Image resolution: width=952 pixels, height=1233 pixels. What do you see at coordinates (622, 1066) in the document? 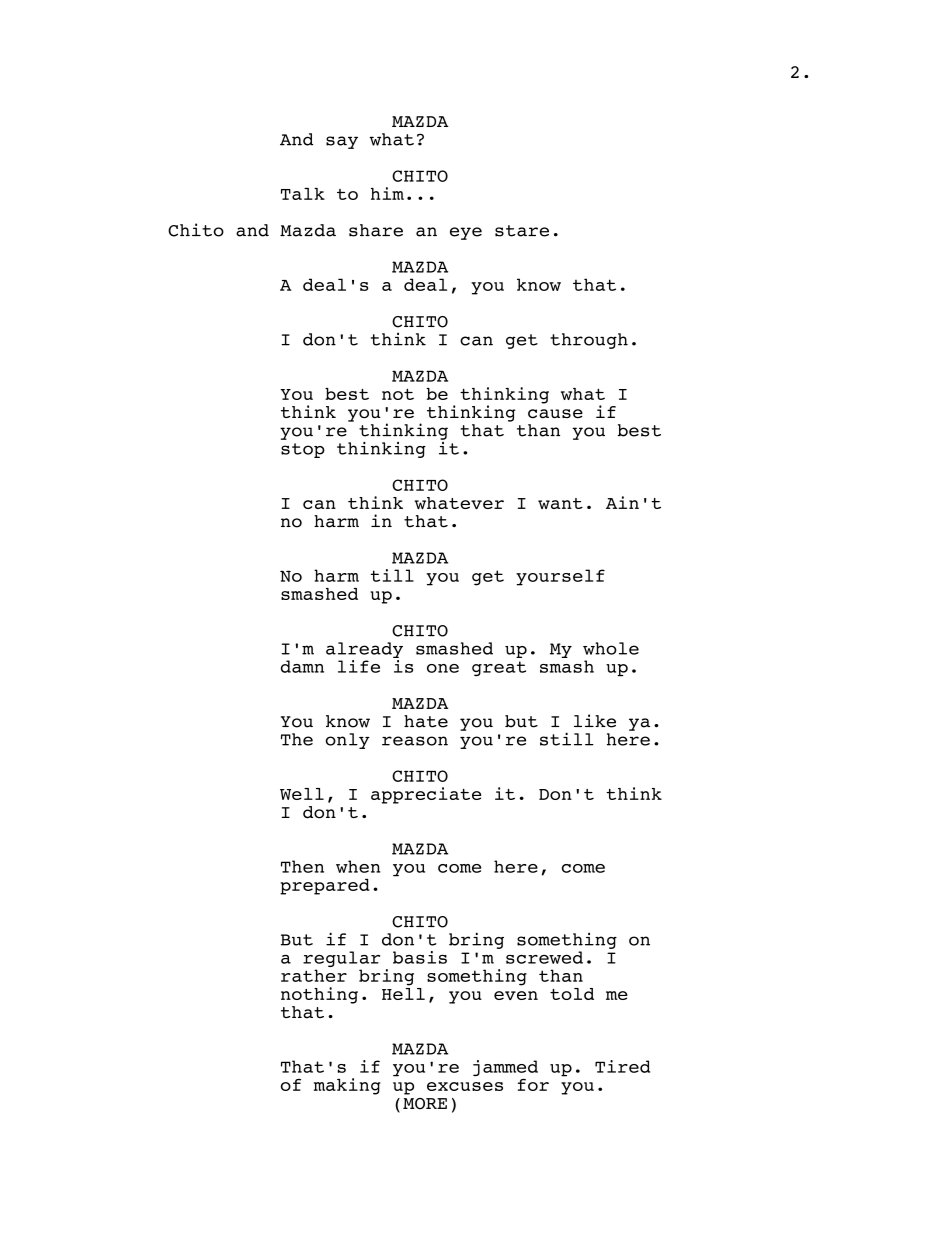
I see `Tired` at bounding box center [622, 1066].
